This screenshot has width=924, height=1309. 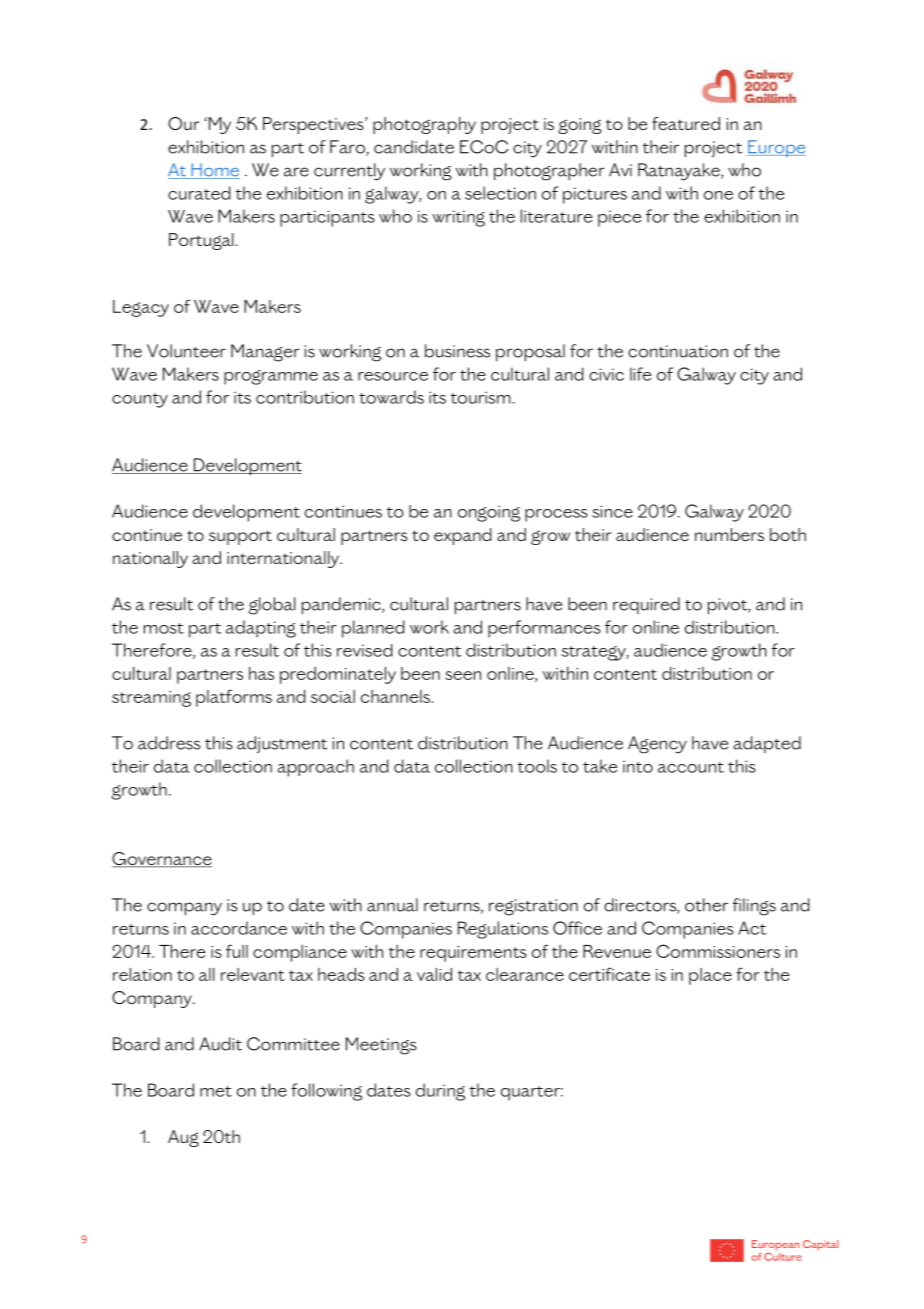 What do you see at coordinates (686, 123) in the screenshot?
I see `featured` at bounding box center [686, 123].
